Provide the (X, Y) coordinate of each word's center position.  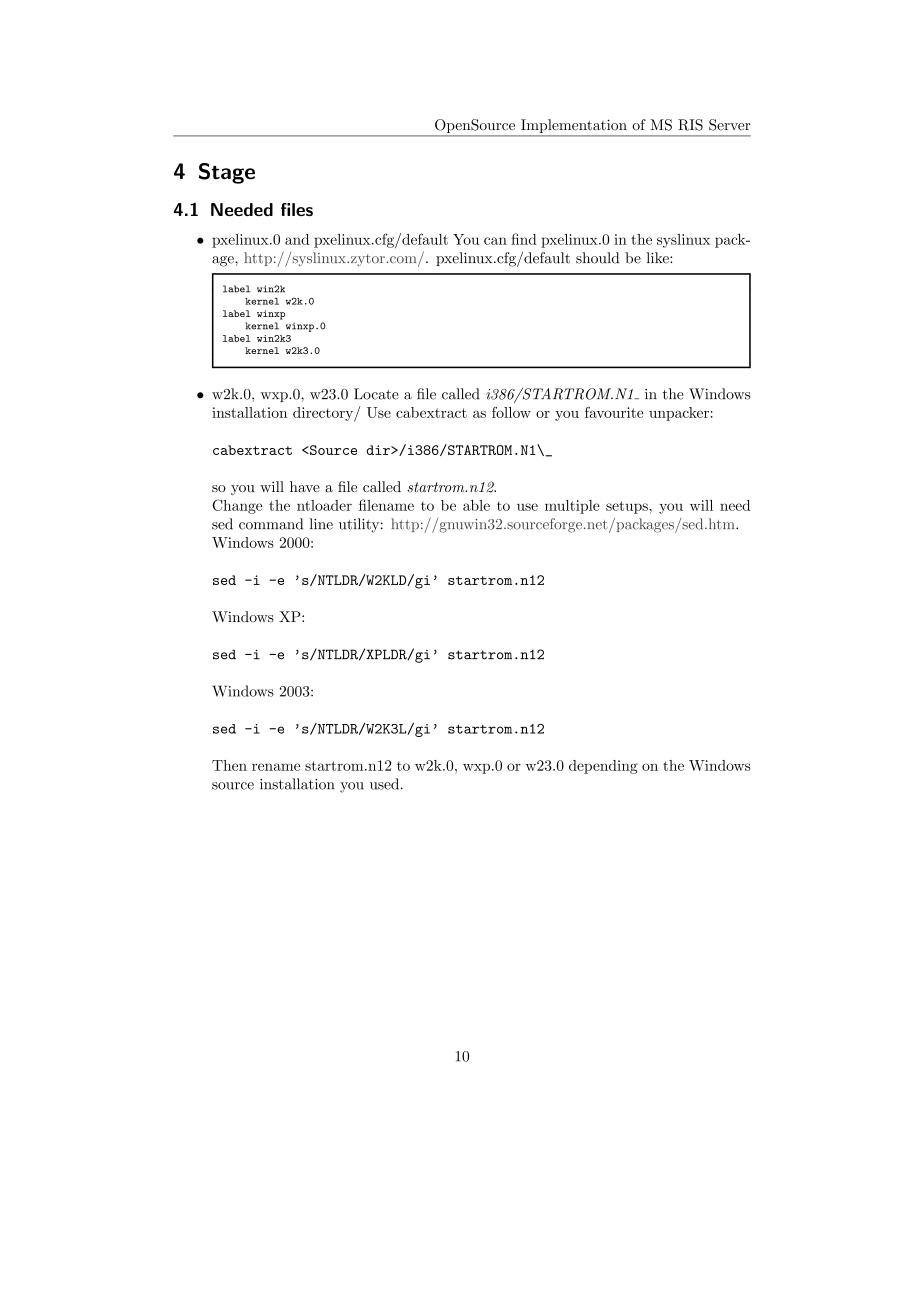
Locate (376, 394)
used (386, 784)
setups (628, 507)
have (305, 486)
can (495, 241)
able (476, 505)
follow (511, 412)
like (658, 258)
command (271, 524)
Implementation (574, 127)
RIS (690, 125)
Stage (227, 173)
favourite (614, 412)
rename (276, 767)
